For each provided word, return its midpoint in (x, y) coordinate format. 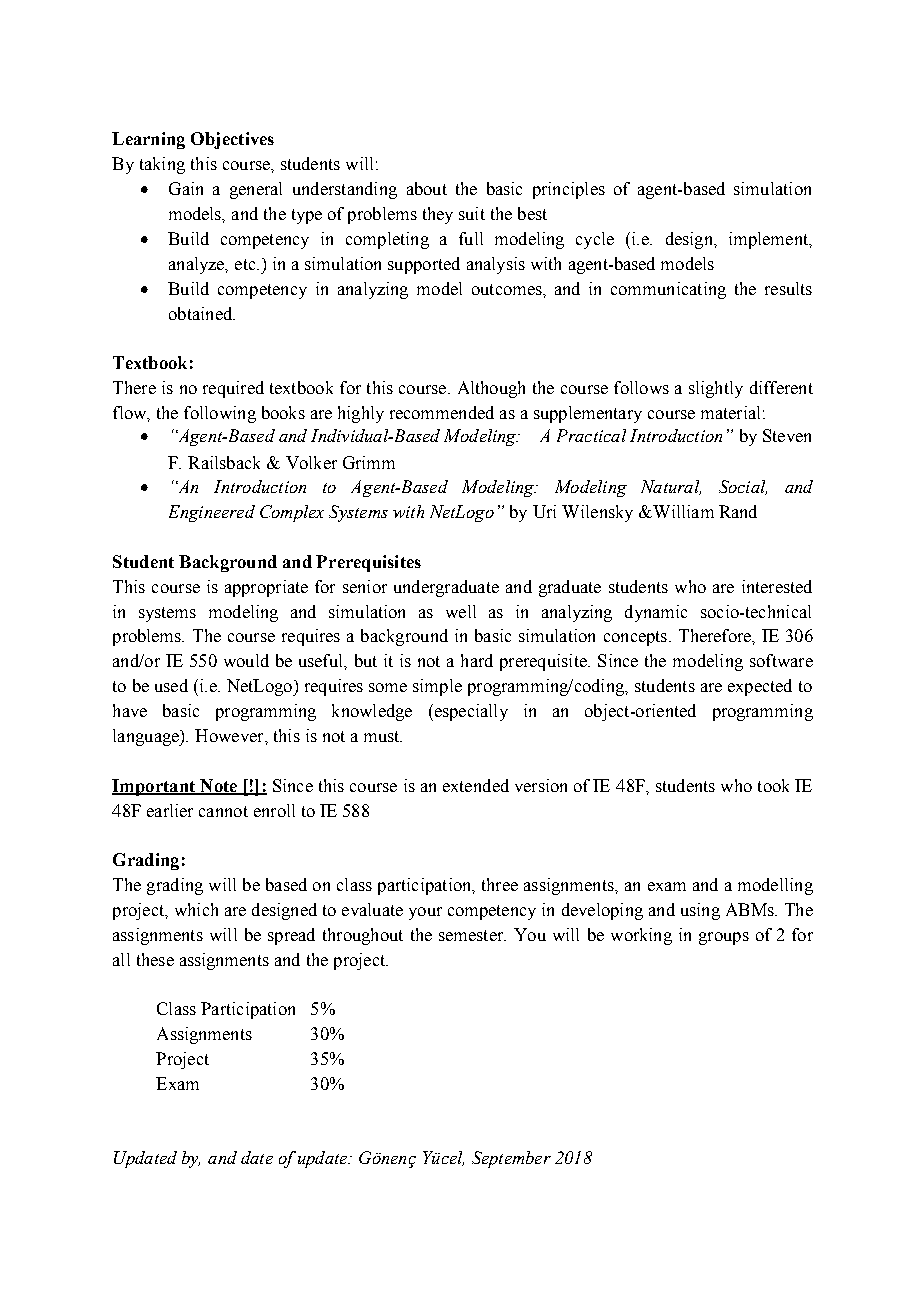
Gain (186, 188)
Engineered (212, 513)
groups (724, 938)
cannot (223, 811)
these (155, 959)
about (427, 188)
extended (476, 785)
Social (743, 487)
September (511, 1159)
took (773, 785)
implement (769, 240)
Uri (544, 511)
